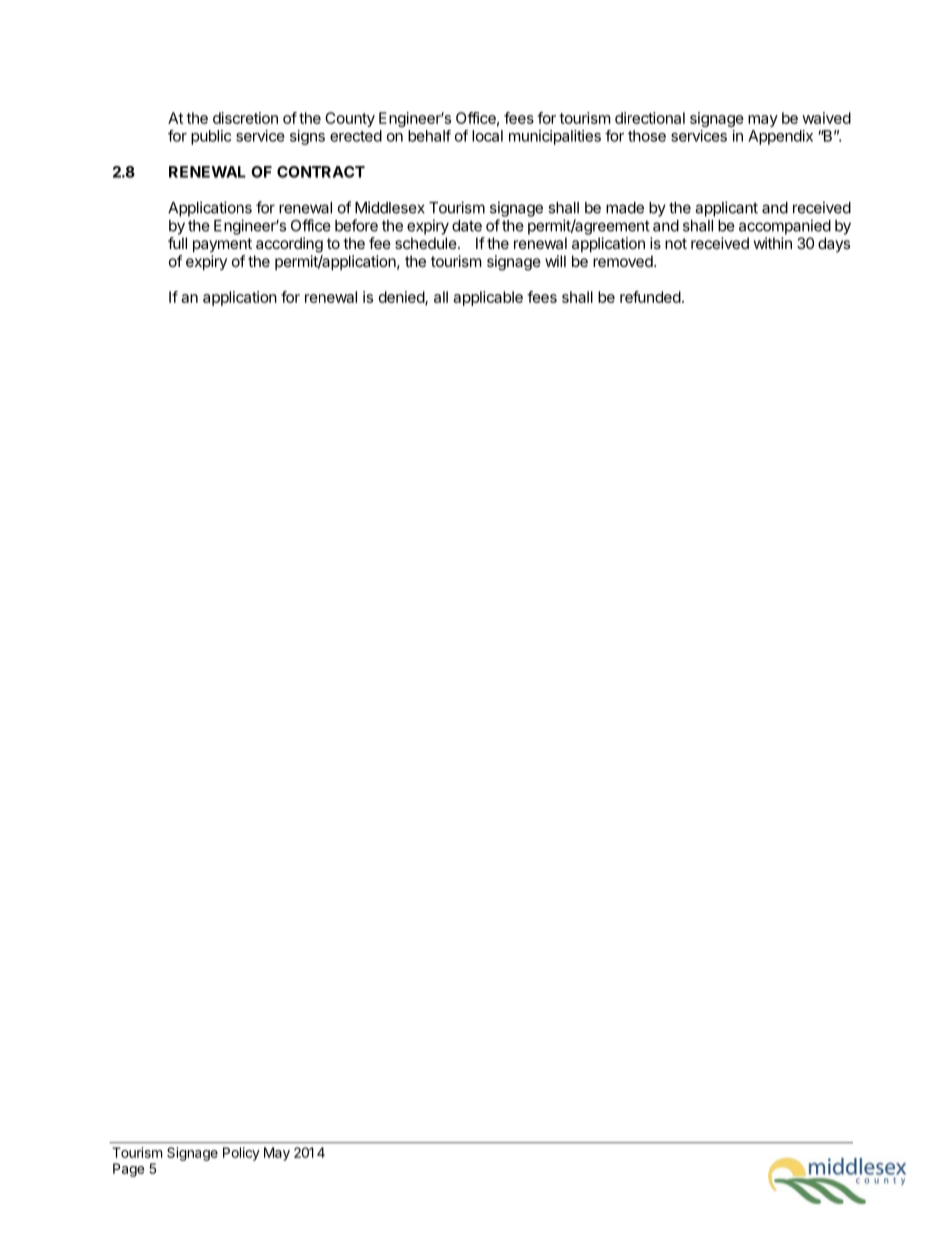 Image resolution: width=952 pixels, height=1233 pixels. Describe the element at coordinates (487, 136) in the page. I see `local` at that location.
